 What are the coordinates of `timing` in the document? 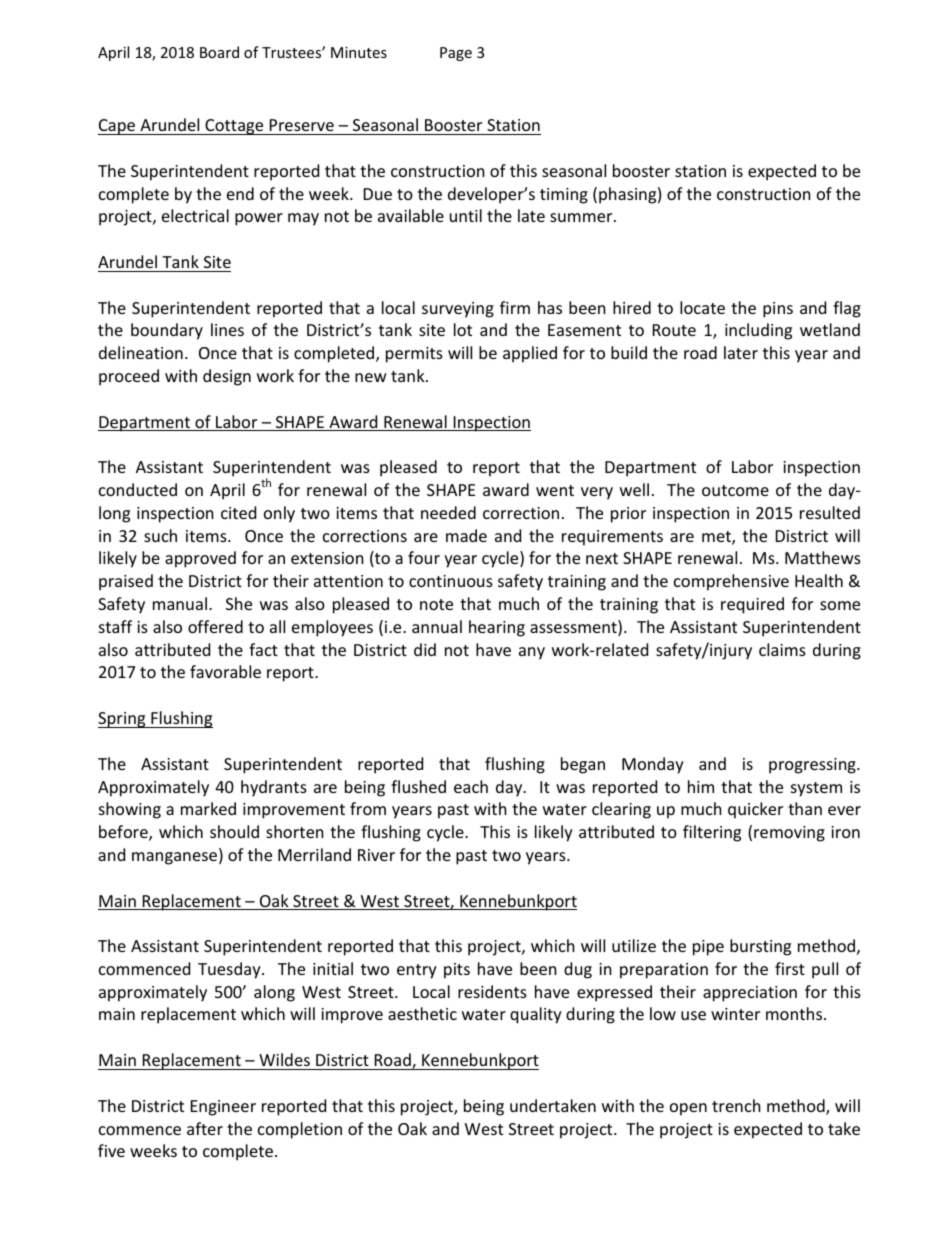 It's located at (564, 196).
